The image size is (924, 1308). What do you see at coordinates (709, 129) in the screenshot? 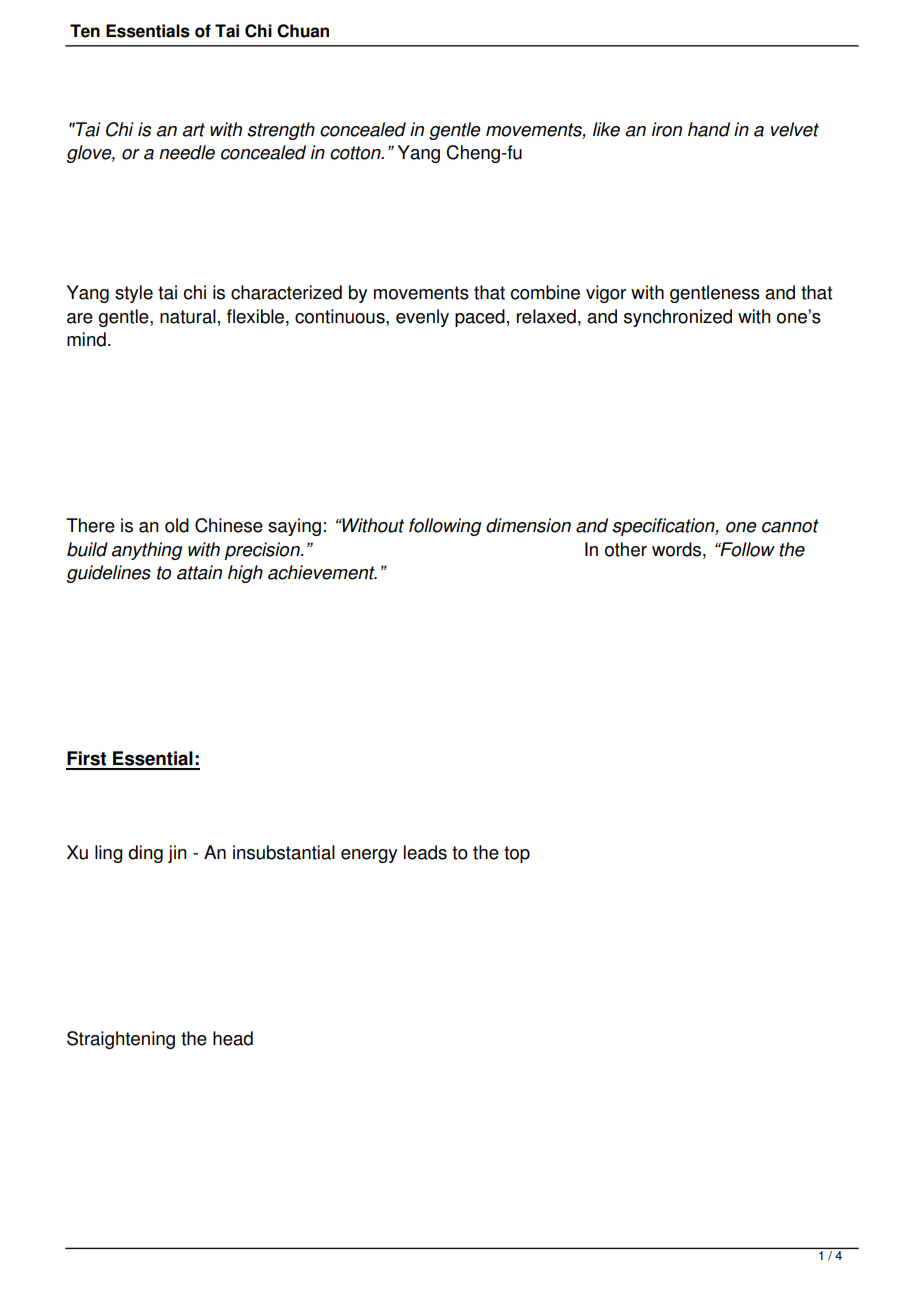
I see `hand` at bounding box center [709, 129].
